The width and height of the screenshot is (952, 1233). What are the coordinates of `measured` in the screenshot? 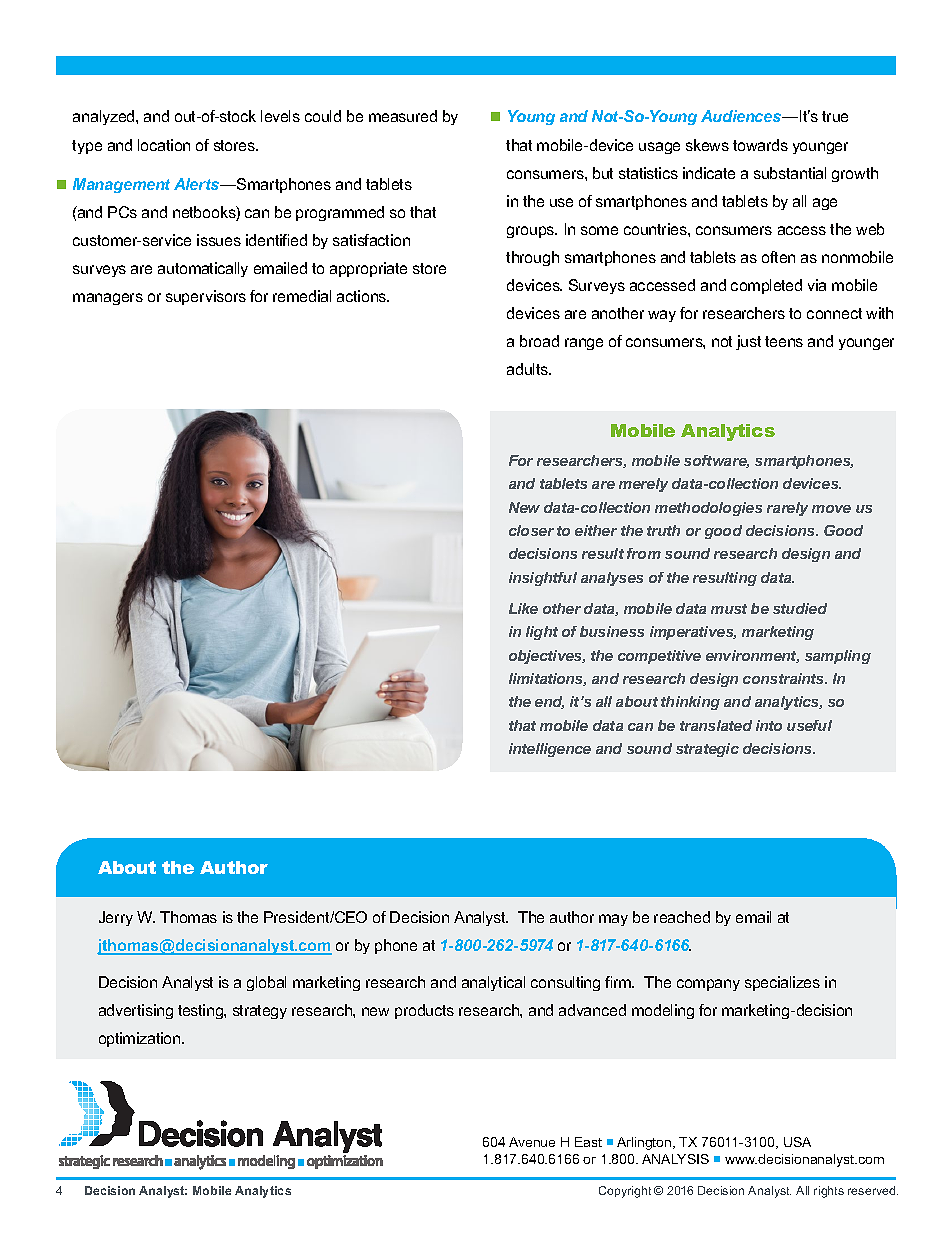 It's located at (403, 116).
